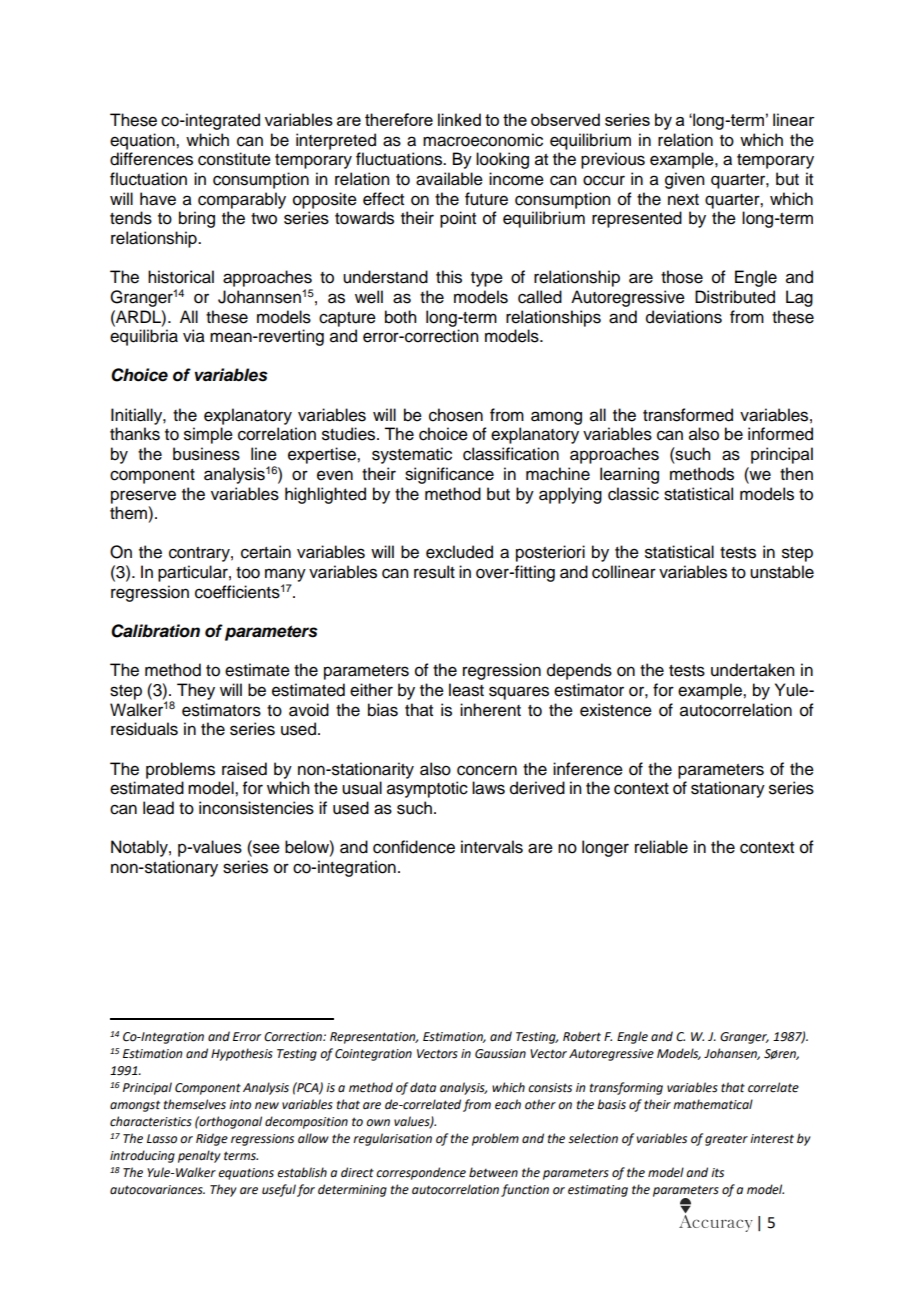  Describe the element at coordinates (199, 1156) in the document. I see `penalty` at that location.
